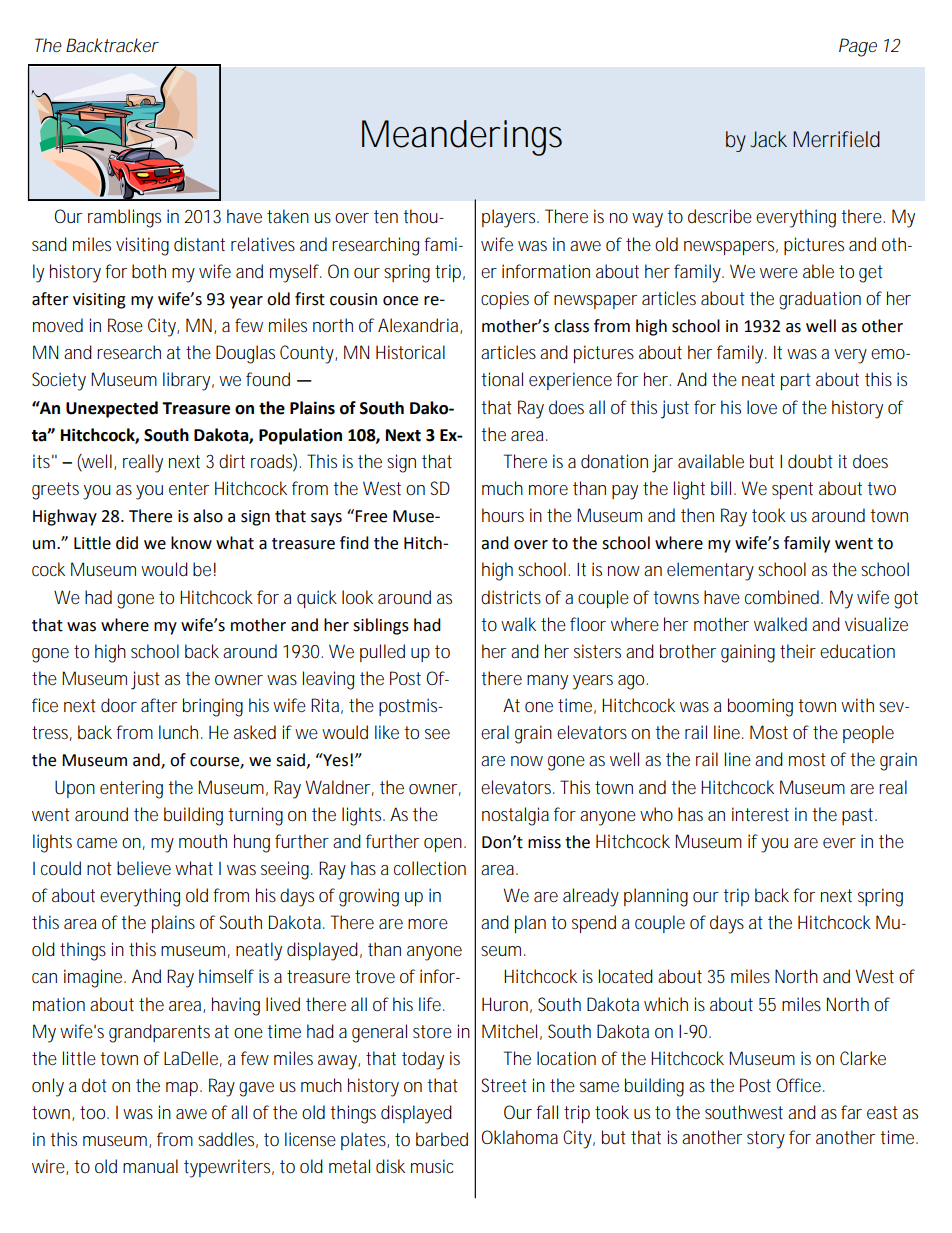 Image resolution: width=952 pixels, height=1233 pixels. Describe the element at coordinates (150, 1166) in the page. I see `manual` at that location.
